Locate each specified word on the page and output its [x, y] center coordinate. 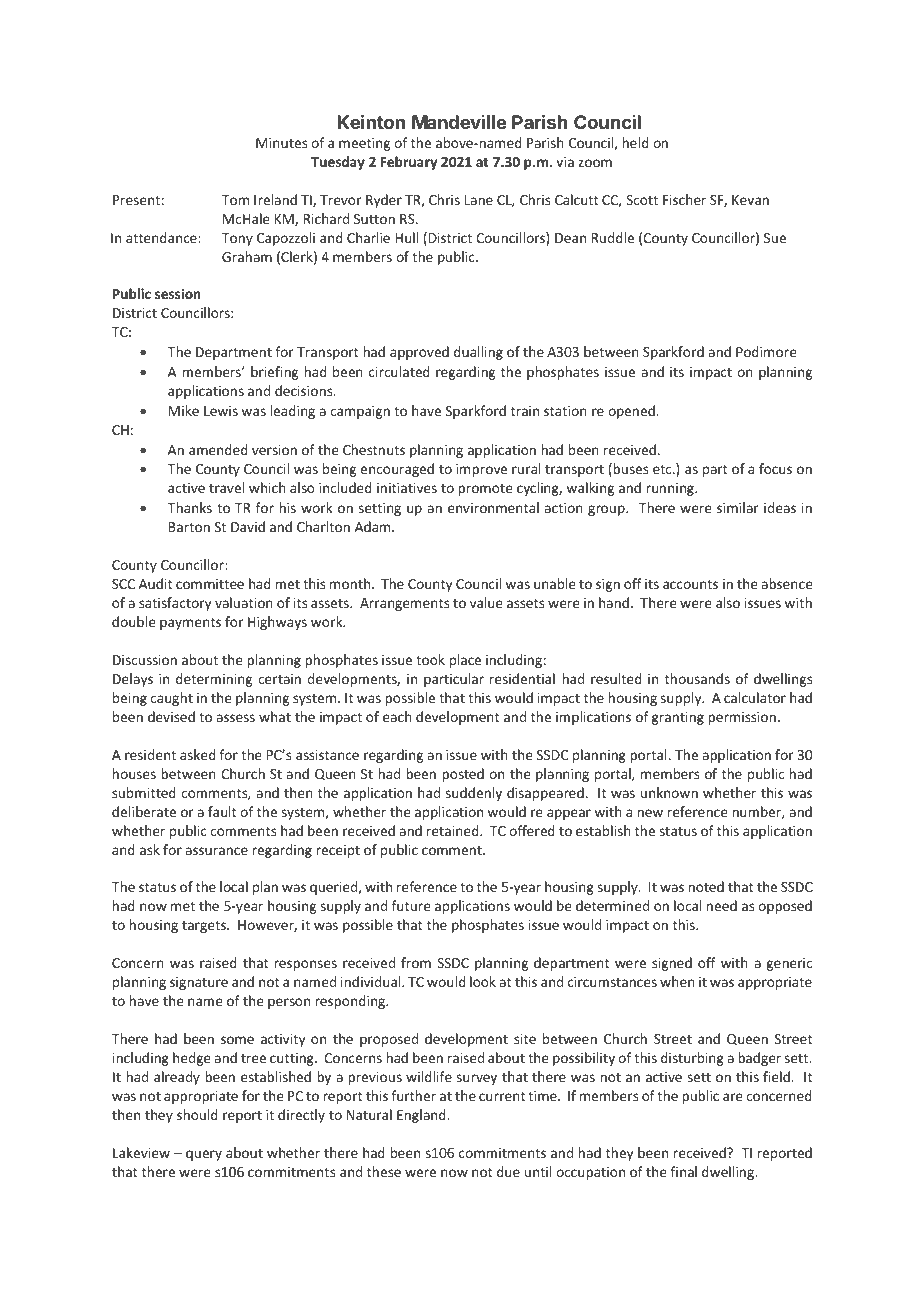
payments [190, 624]
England [422, 1116]
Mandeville [459, 122]
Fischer [684, 199]
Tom [235, 200]
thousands [697, 678]
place [465, 661]
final [683, 1171]
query [204, 1155]
